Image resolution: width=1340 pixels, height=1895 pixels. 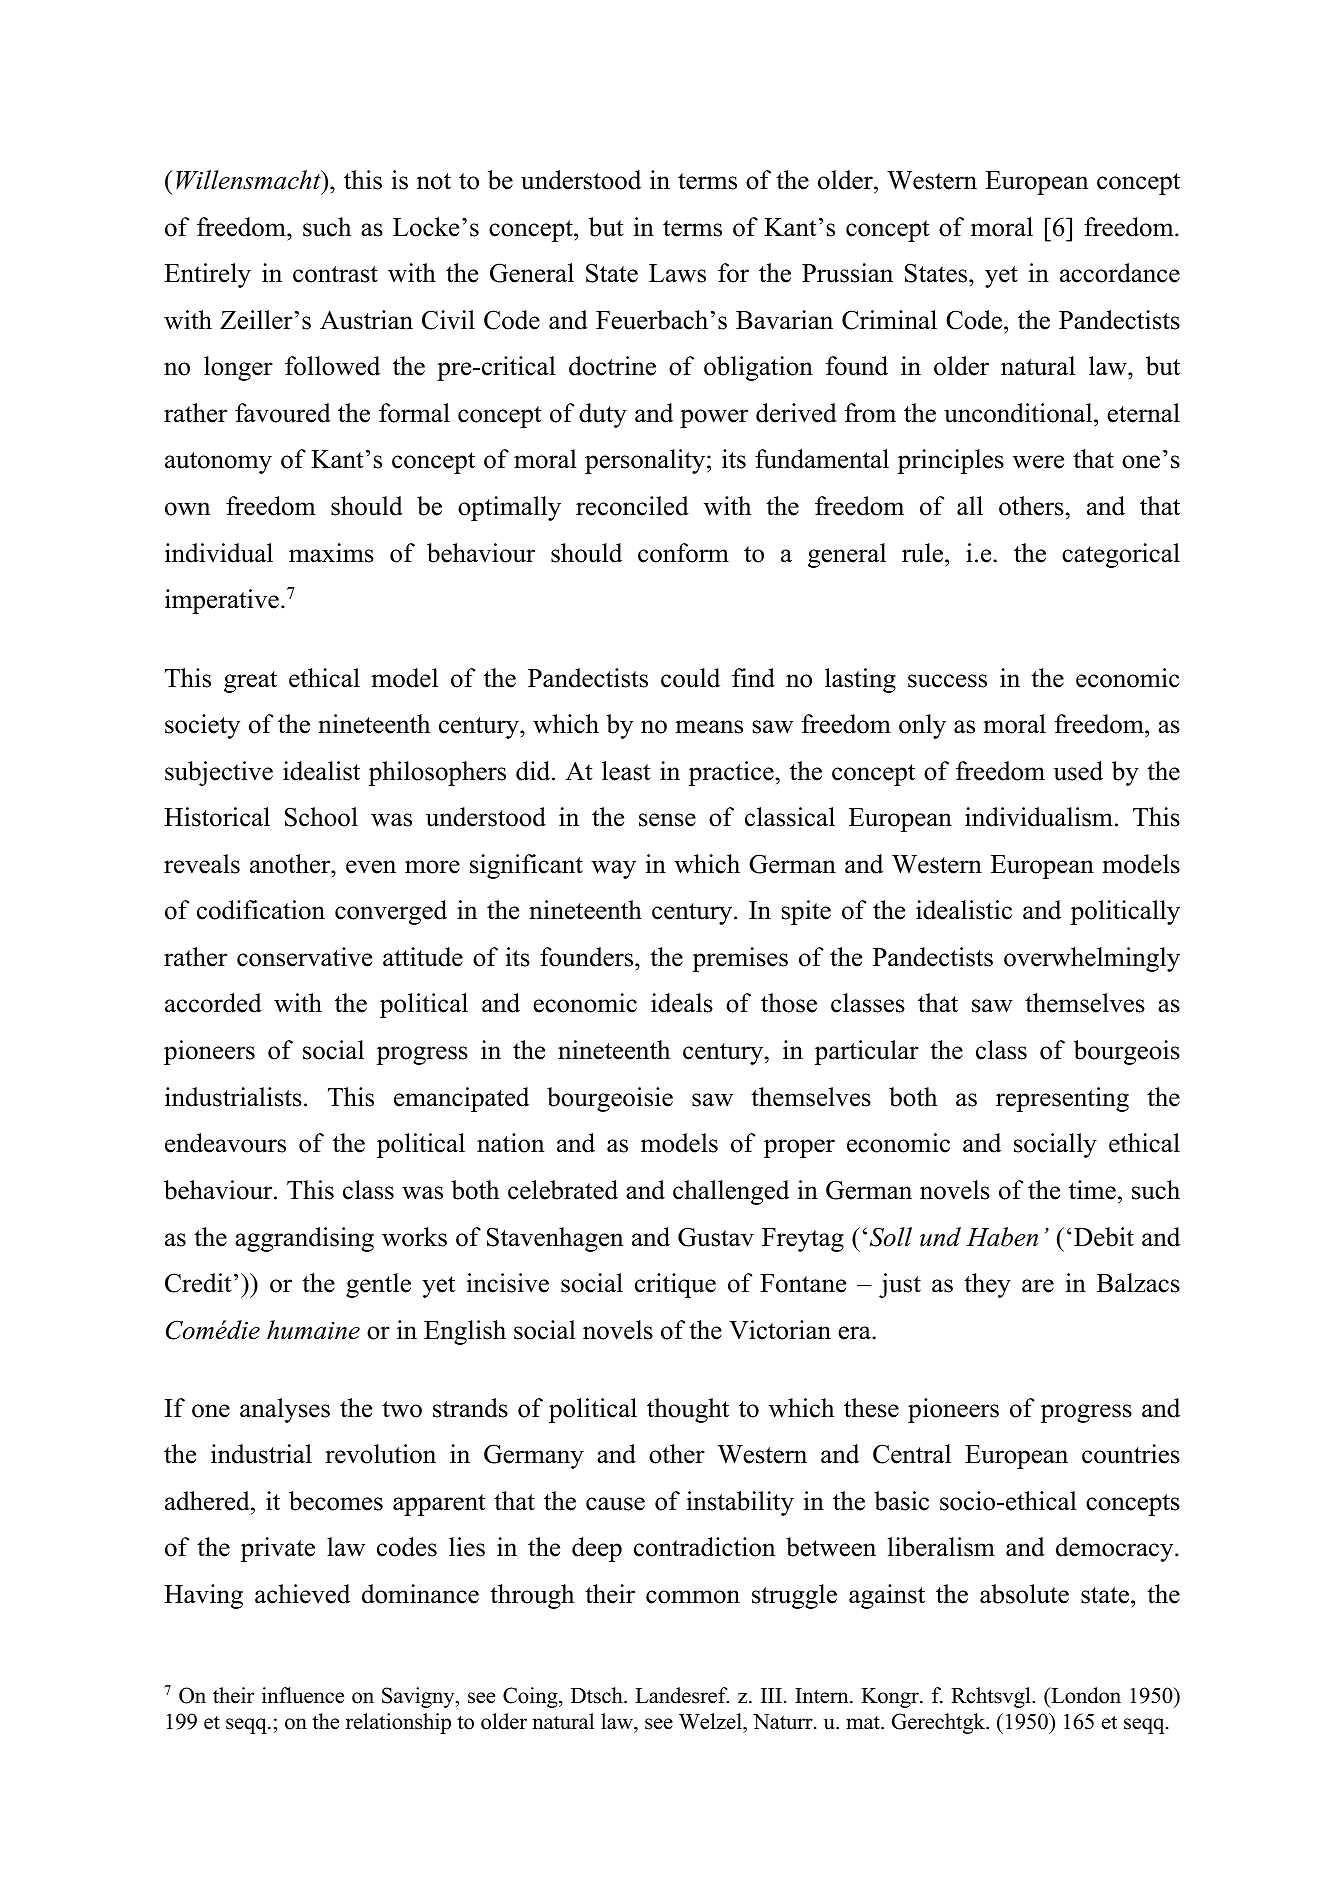 I want to click on Laws, so click(x=677, y=273).
